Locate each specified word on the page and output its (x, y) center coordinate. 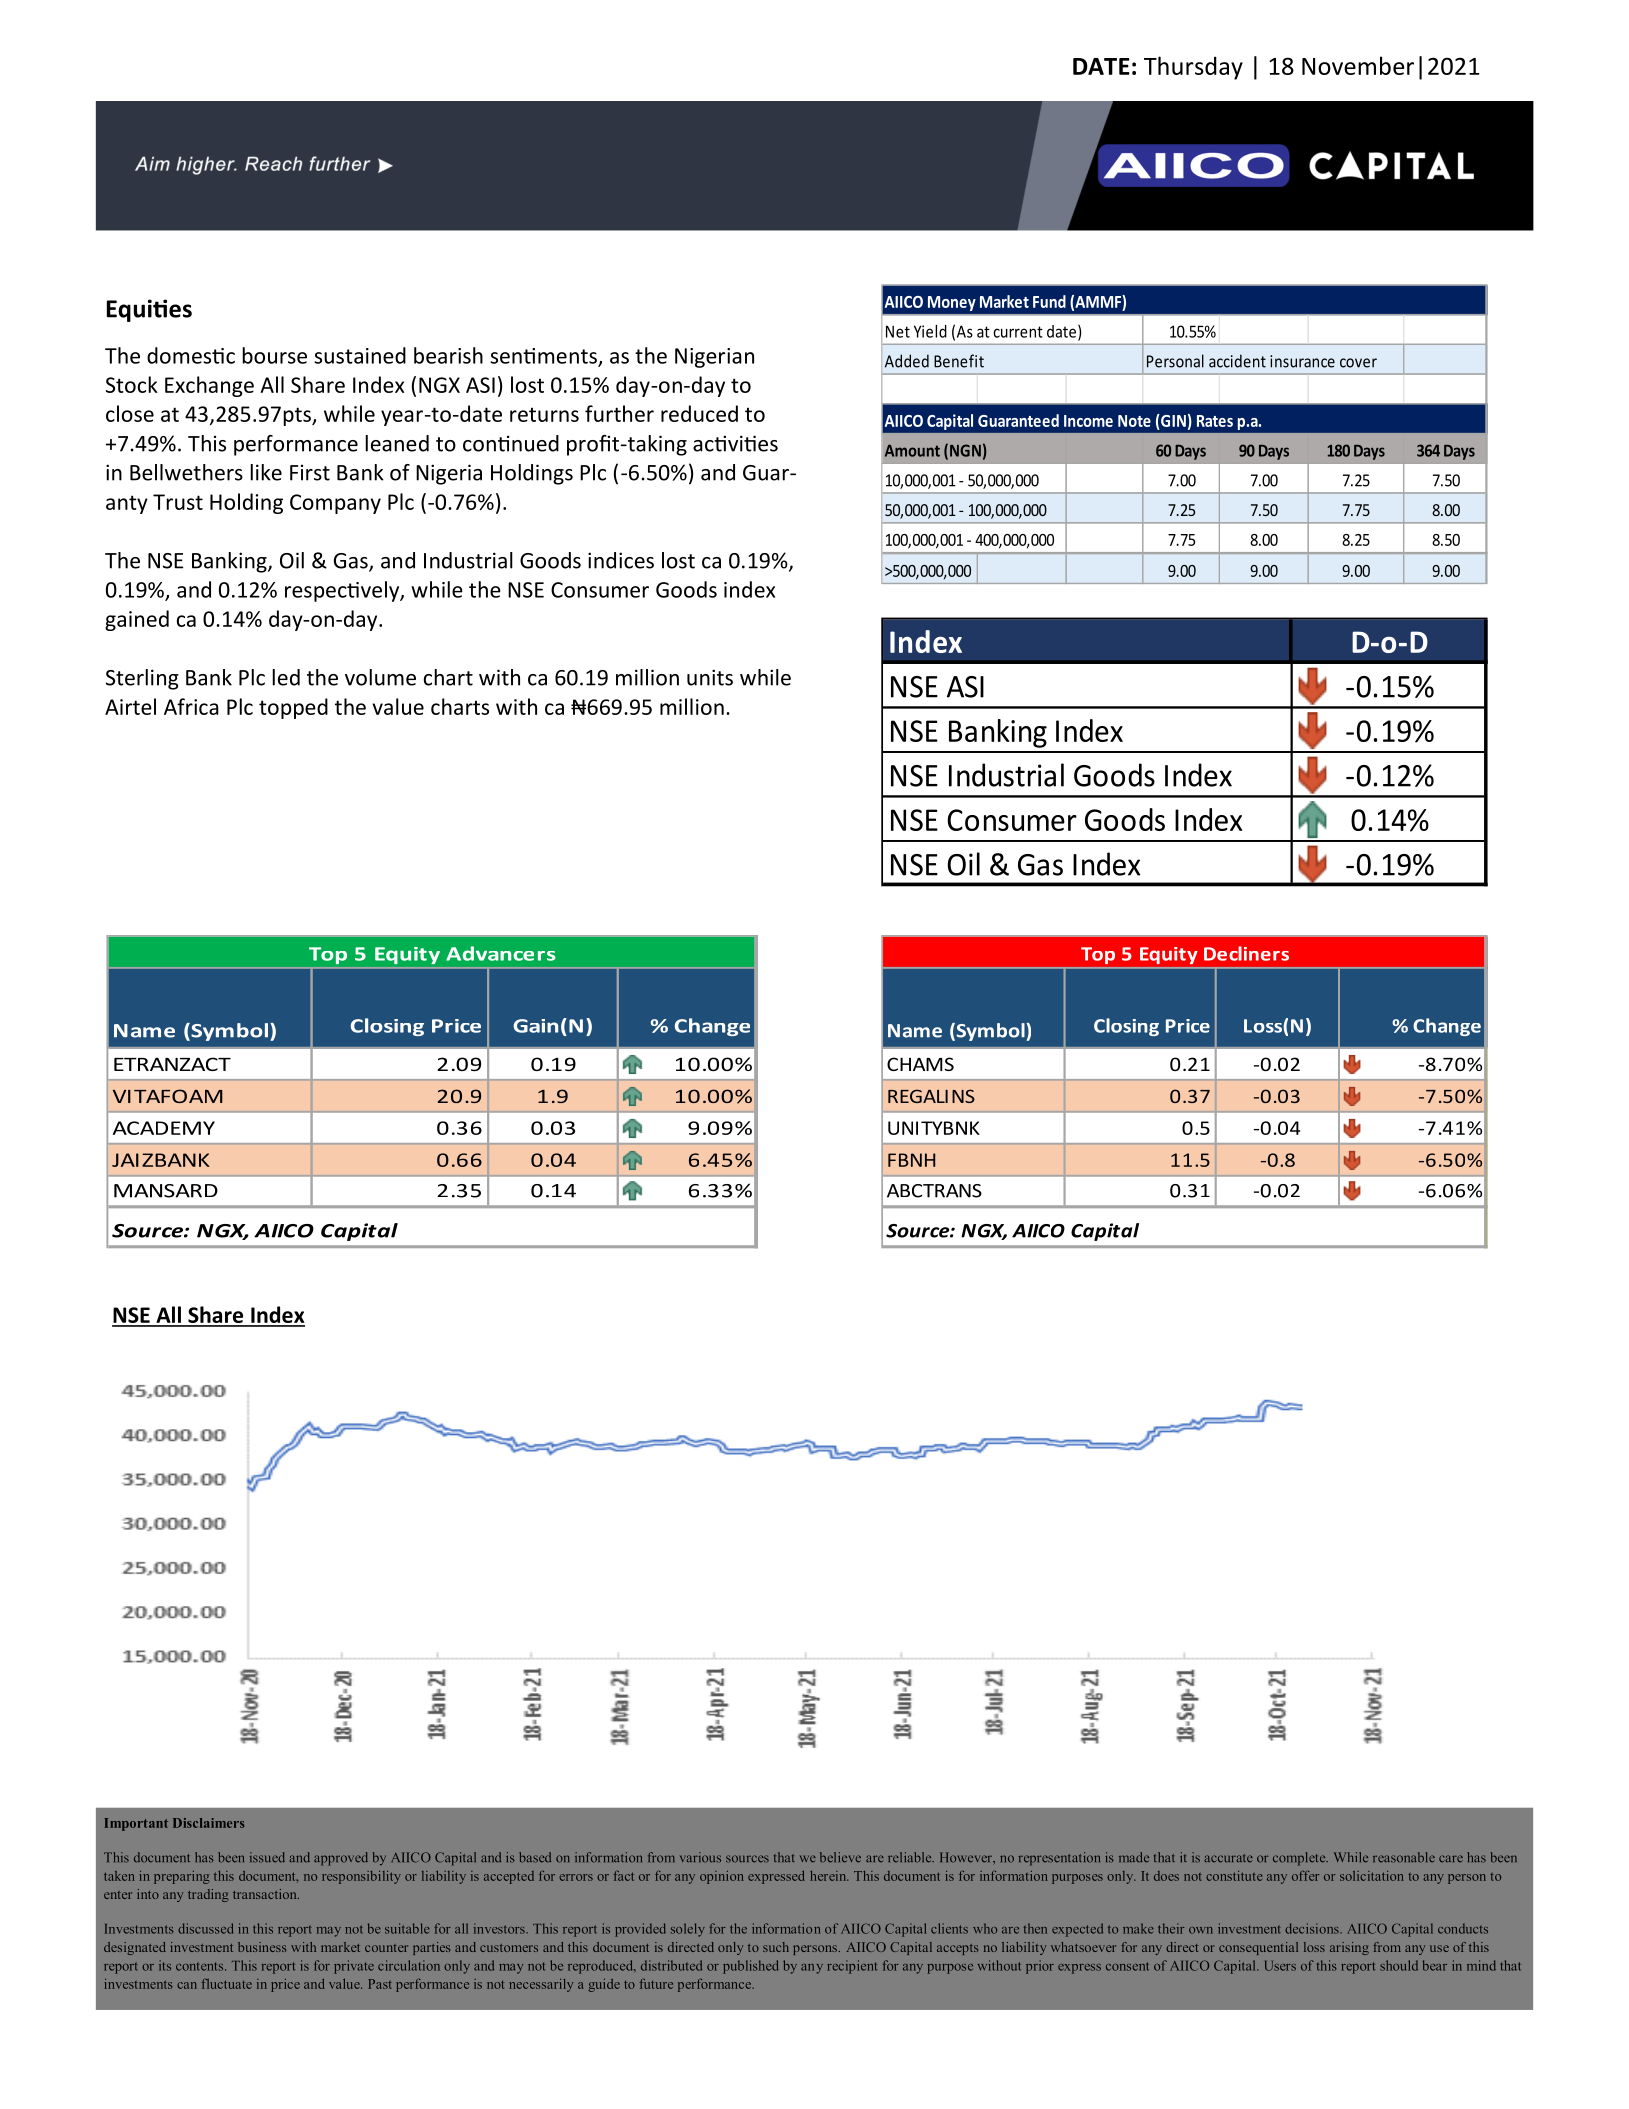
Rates (1215, 421)
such (776, 1947)
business (262, 1947)
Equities (149, 310)
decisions (1313, 1928)
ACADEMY (164, 1128)
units (710, 677)
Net (898, 332)
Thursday (1193, 68)
